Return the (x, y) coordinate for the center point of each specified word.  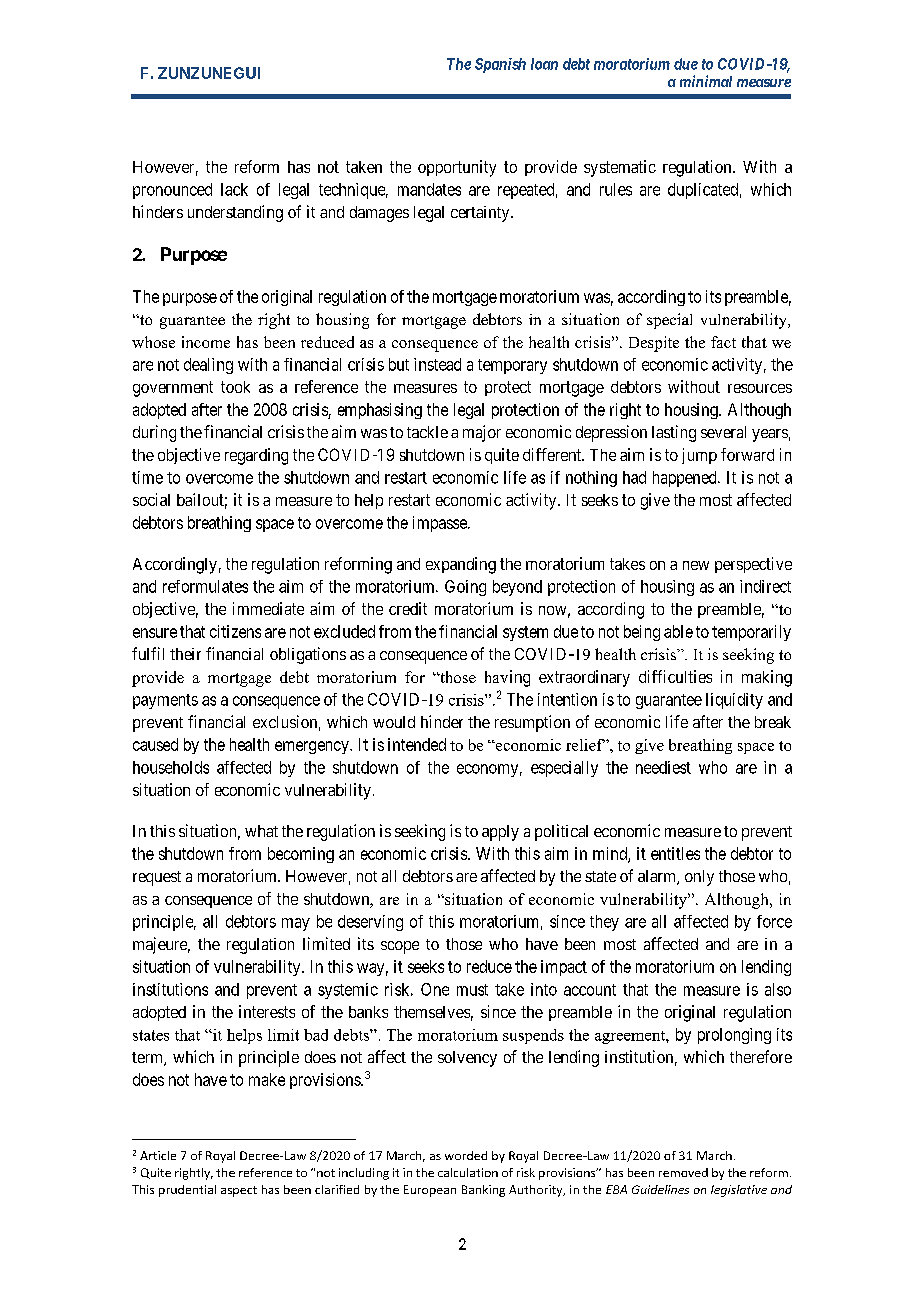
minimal (706, 81)
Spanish (500, 65)
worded (466, 1155)
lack (234, 189)
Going (465, 588)
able (678, 631)
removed (683, 1172)
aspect (239, 1191)
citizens (235, 631)
